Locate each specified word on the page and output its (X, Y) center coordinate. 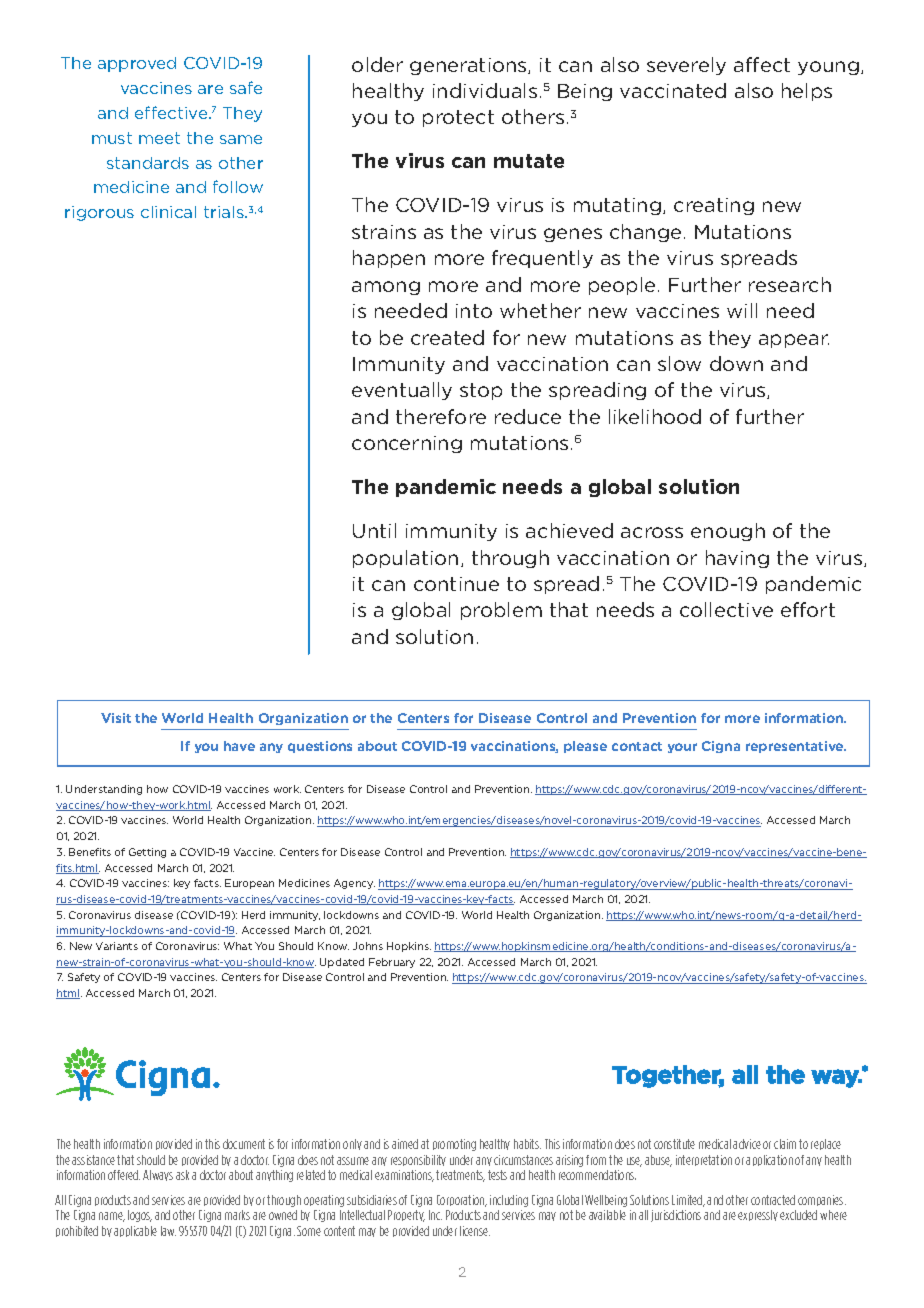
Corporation (462, 1201)
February (392, 963)
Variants (117, 946)
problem (501, 611)
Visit (116, 718)
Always (158, 1175)
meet (159, 138)
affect (762, 64)
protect (458, 118)
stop (481, 391)
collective (726, 609)
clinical (168, 212)
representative (796, 747)
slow (679, 363)
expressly (758, 1215)
